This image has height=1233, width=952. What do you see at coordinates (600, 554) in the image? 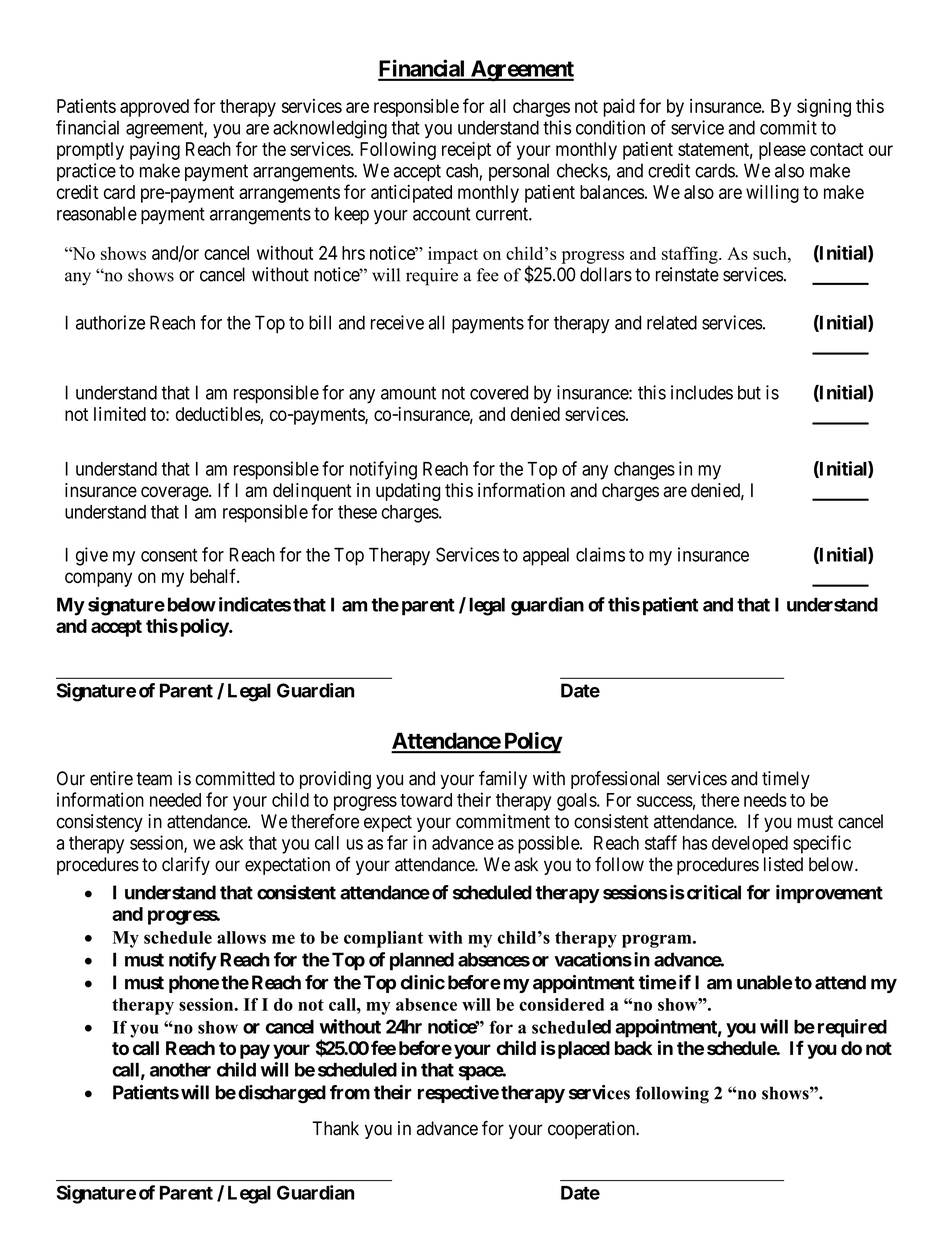
I see `claims` at bounding box center [600, 554].
